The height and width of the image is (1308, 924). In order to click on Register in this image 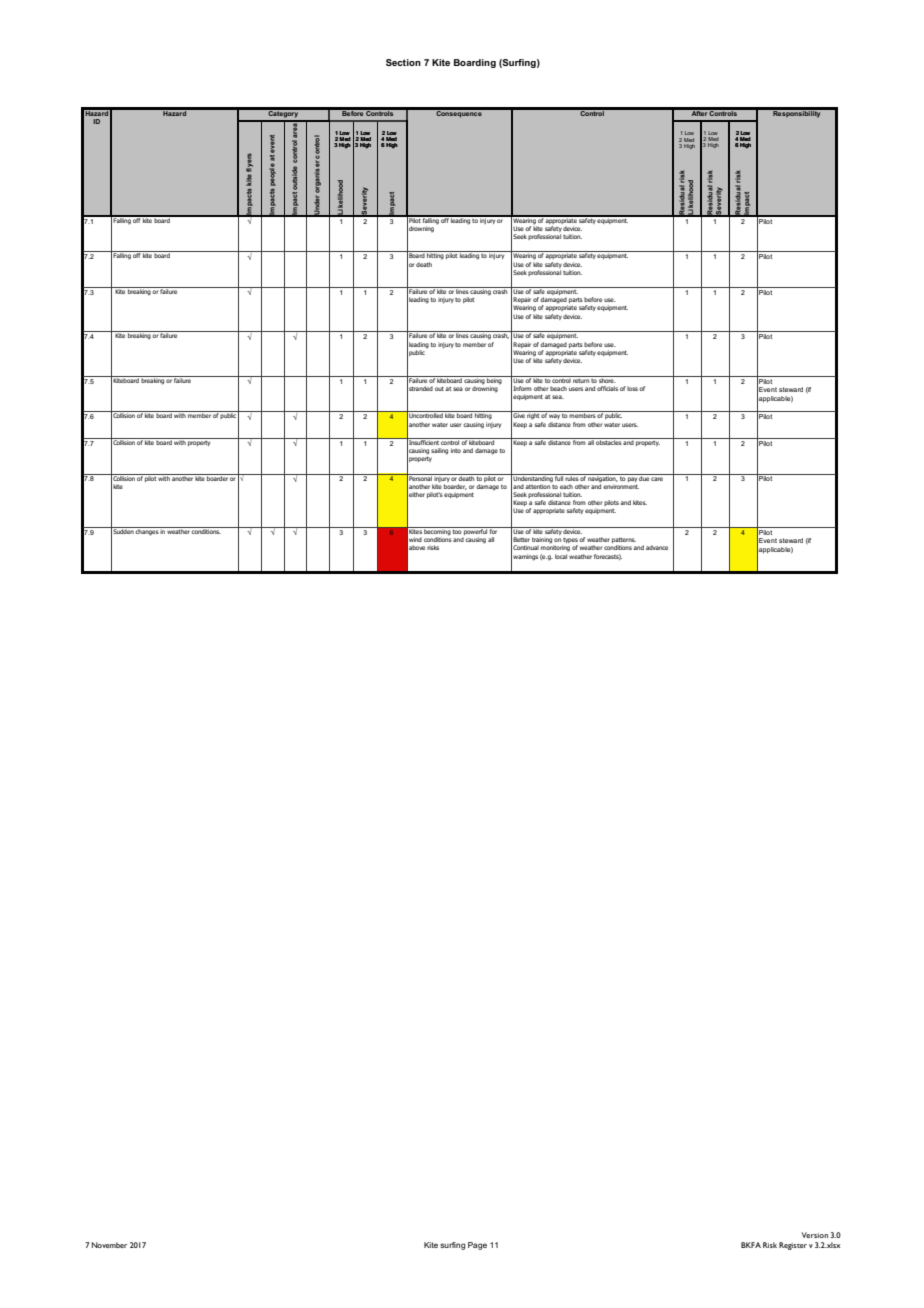, I will do `click(793, 1246)`.
